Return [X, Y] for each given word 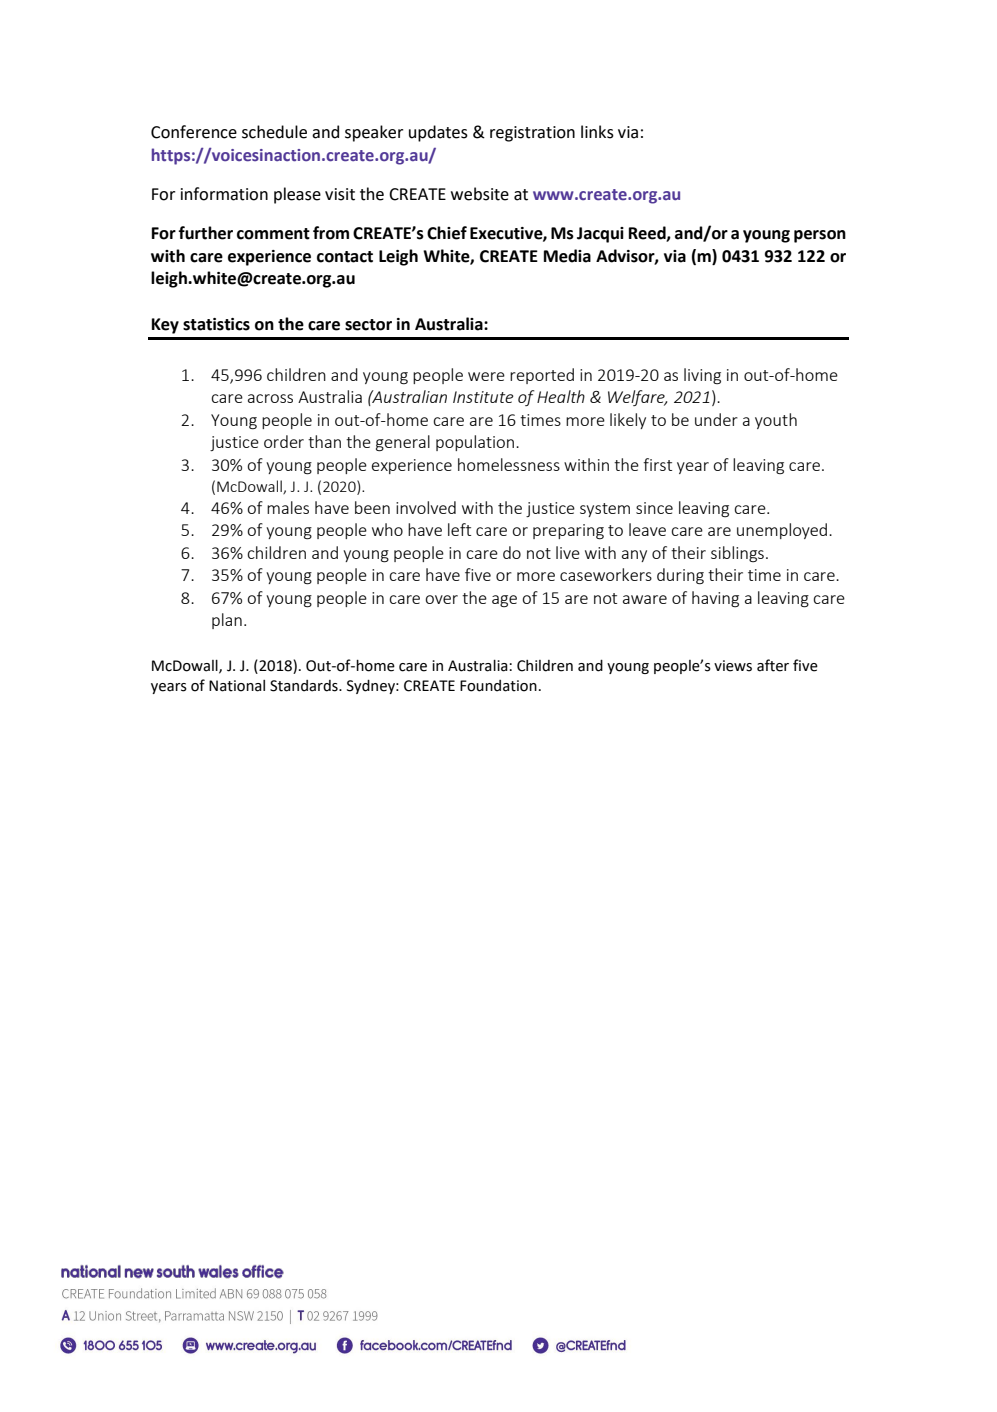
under [716, 419]
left [459, 529]
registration [532, 134]
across [270, 398]
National [237, 686]
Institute [483, 397]
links [597, 132]
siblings [737, 554]
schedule [274, 132]
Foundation [498, 686]
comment [273, 234]
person [820, 236]
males [288, 507]
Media [567, 256]
